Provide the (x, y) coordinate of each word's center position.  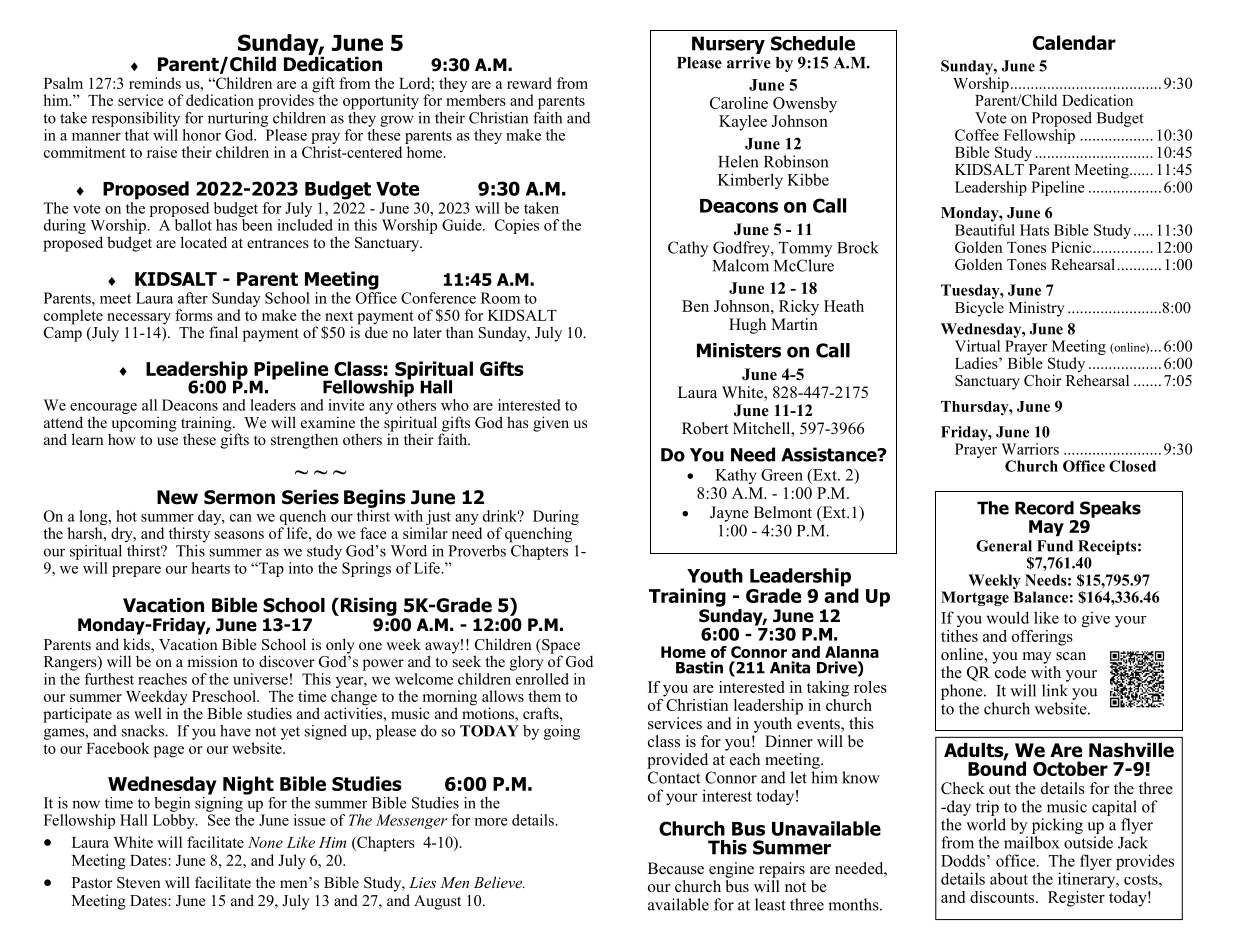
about (1009, 878)
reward (529, 83)
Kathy (736, 476)
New (177, 497)
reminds (155, 83)
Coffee (977, 135)
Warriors (1030, 449)
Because (676, 868)
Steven (139, 883)
